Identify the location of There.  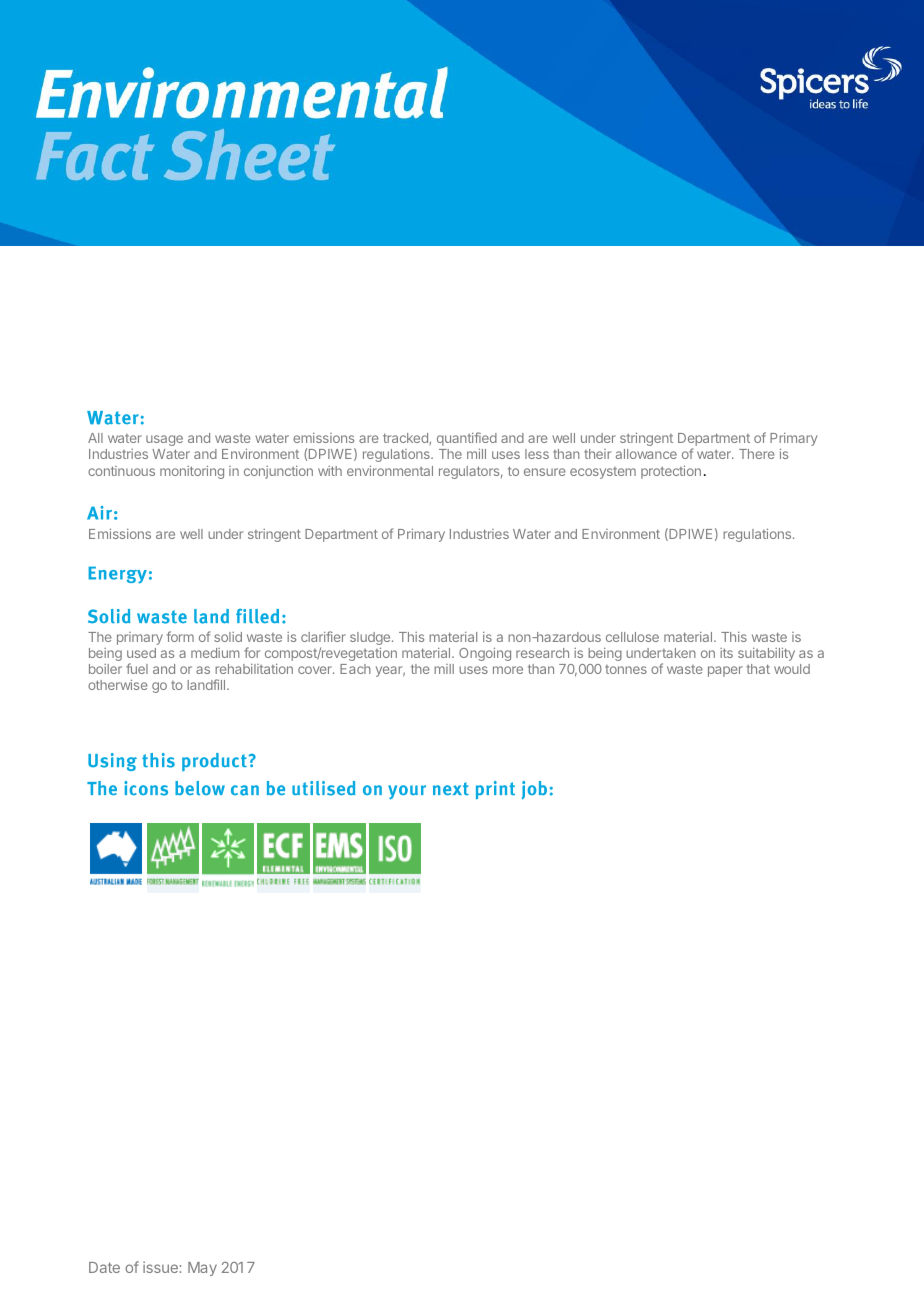
(756, 454).
